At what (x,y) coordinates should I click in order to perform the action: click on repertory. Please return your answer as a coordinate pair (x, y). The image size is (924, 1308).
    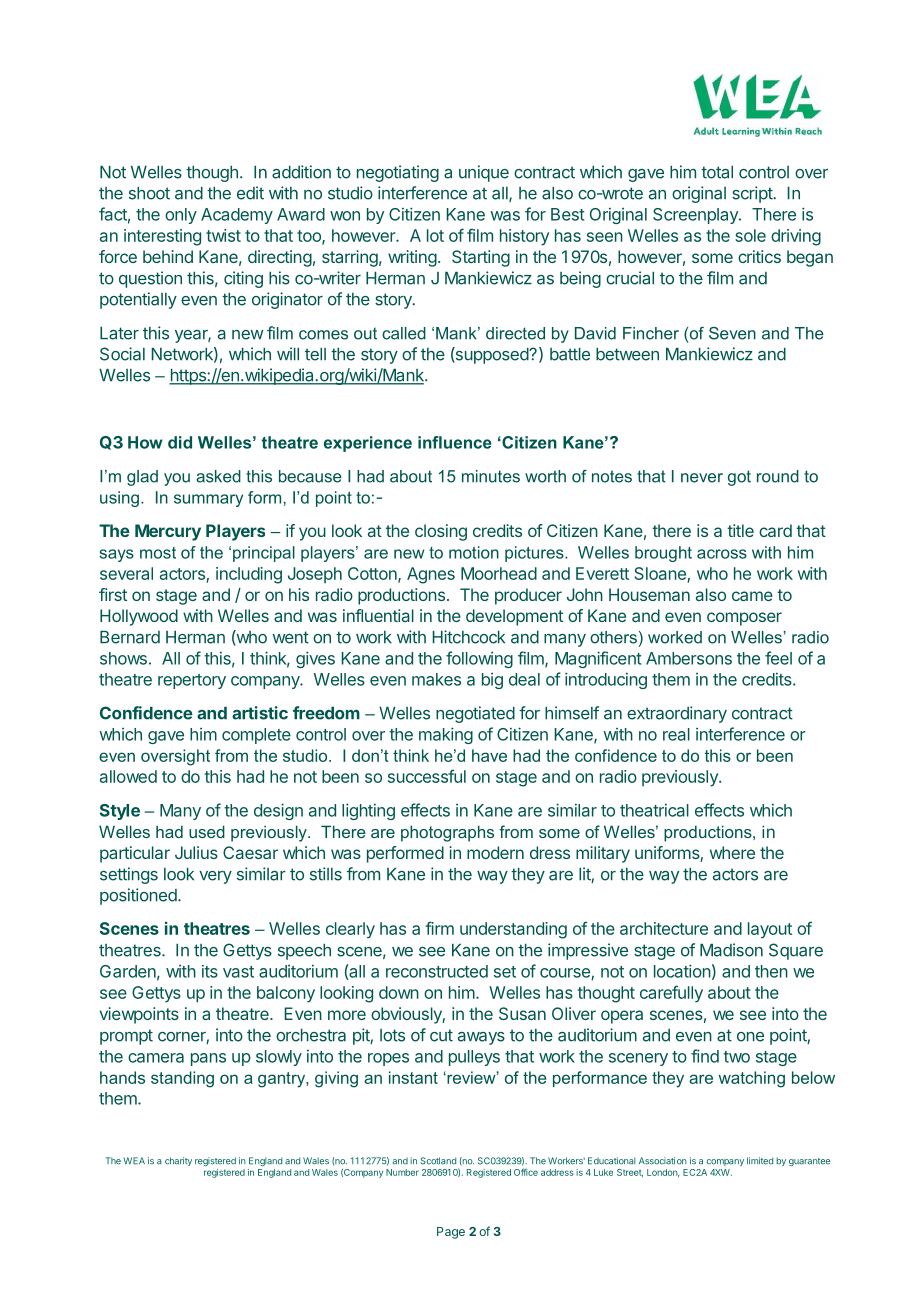
    Looking at the image, I should click on (192, 681).
